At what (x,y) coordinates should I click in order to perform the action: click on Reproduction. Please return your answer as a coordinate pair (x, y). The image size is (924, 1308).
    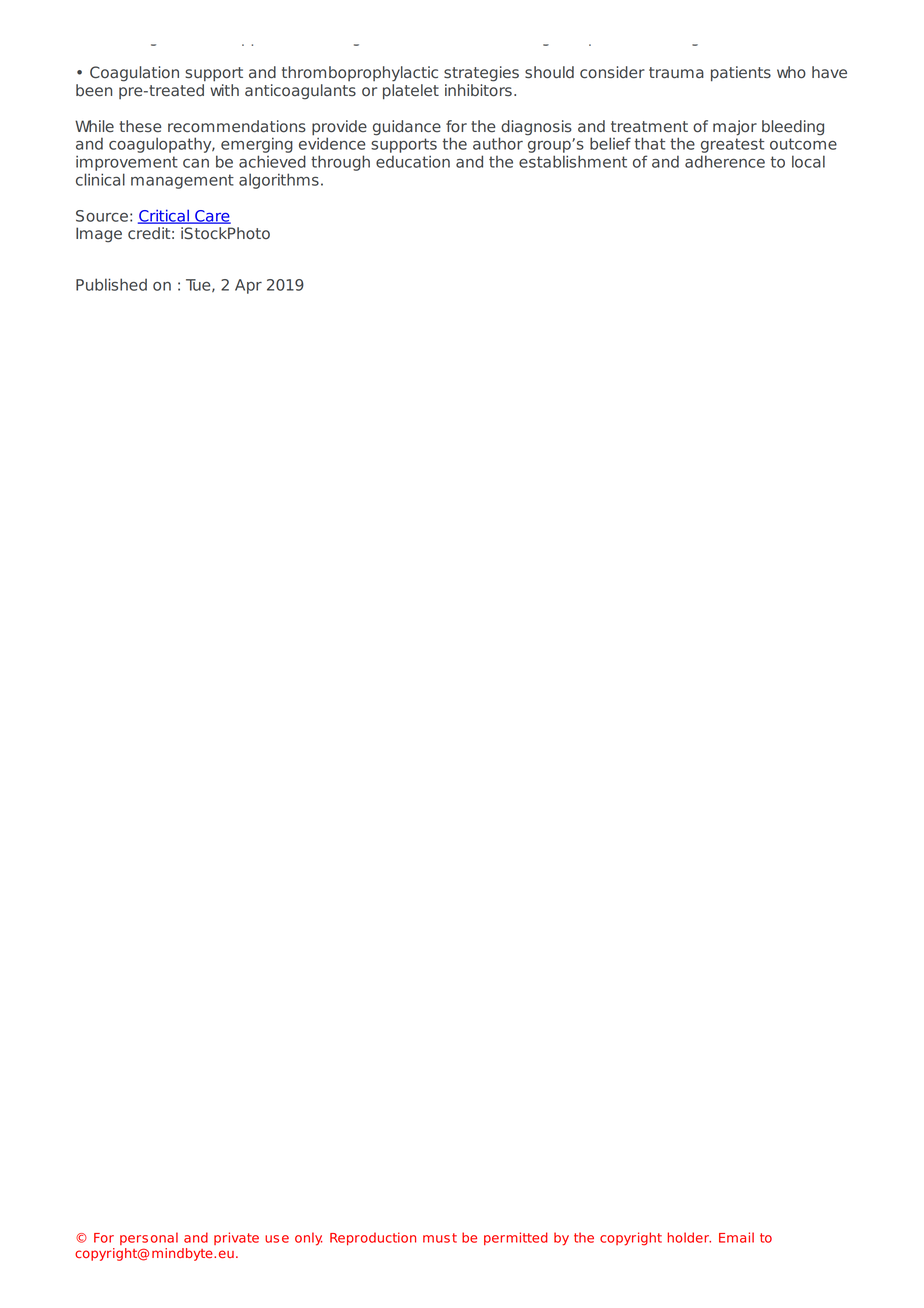
    Looking at the image, I should click on (373, 1238).
